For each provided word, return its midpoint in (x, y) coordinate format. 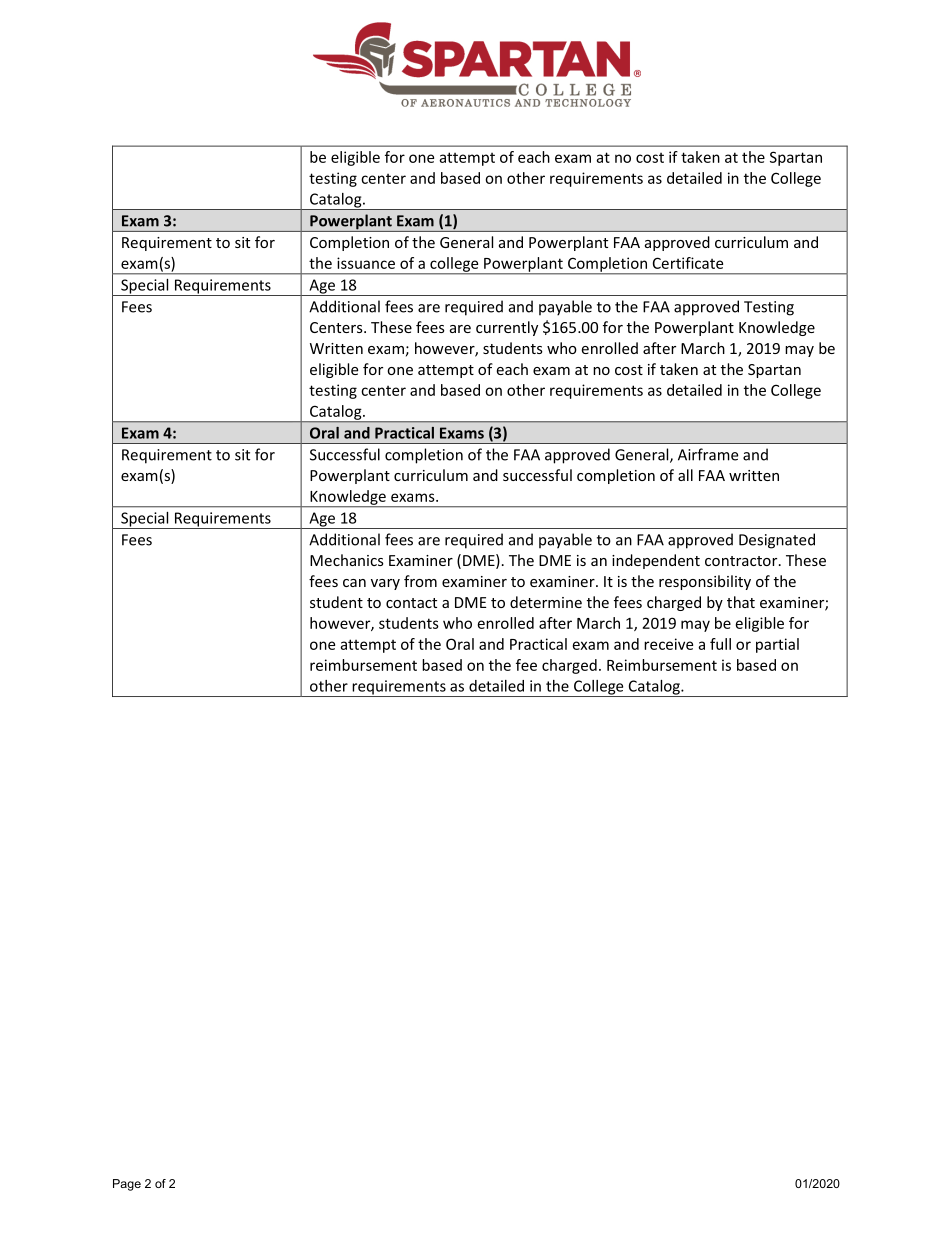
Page (127, 1185)
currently (507, 328)
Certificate (688, 263)
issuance (366, 263)
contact (411, 603)
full (720, 644)
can (354, 583)
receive (668, 644)
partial (777, 645)
